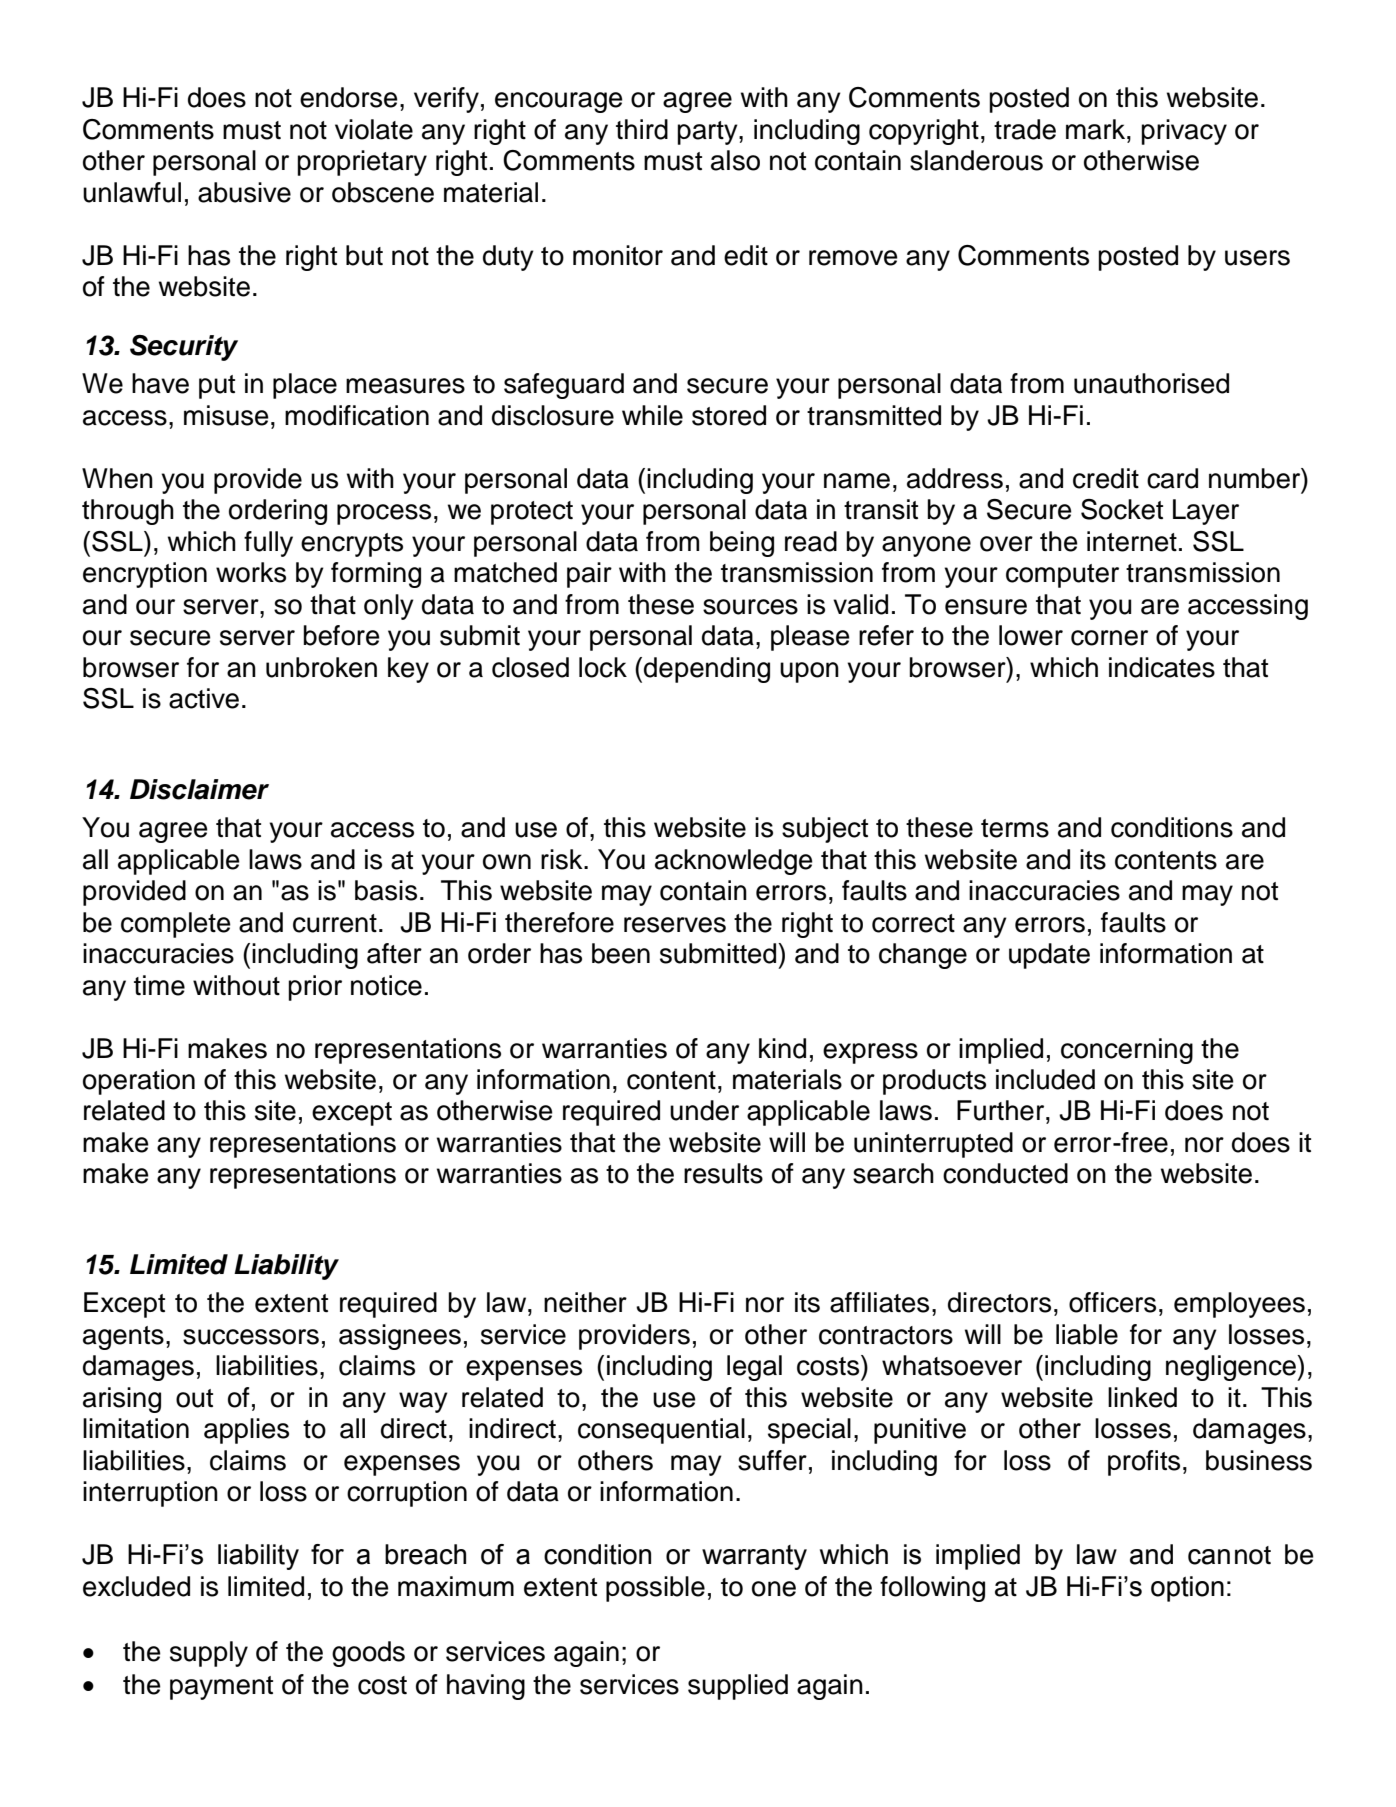 The width and height of the screenshot is (1396, 1807). What do you see at coordinates (1045, 1079) in the screenshot?
I see `included` at bounding box center [1045, 1079].
